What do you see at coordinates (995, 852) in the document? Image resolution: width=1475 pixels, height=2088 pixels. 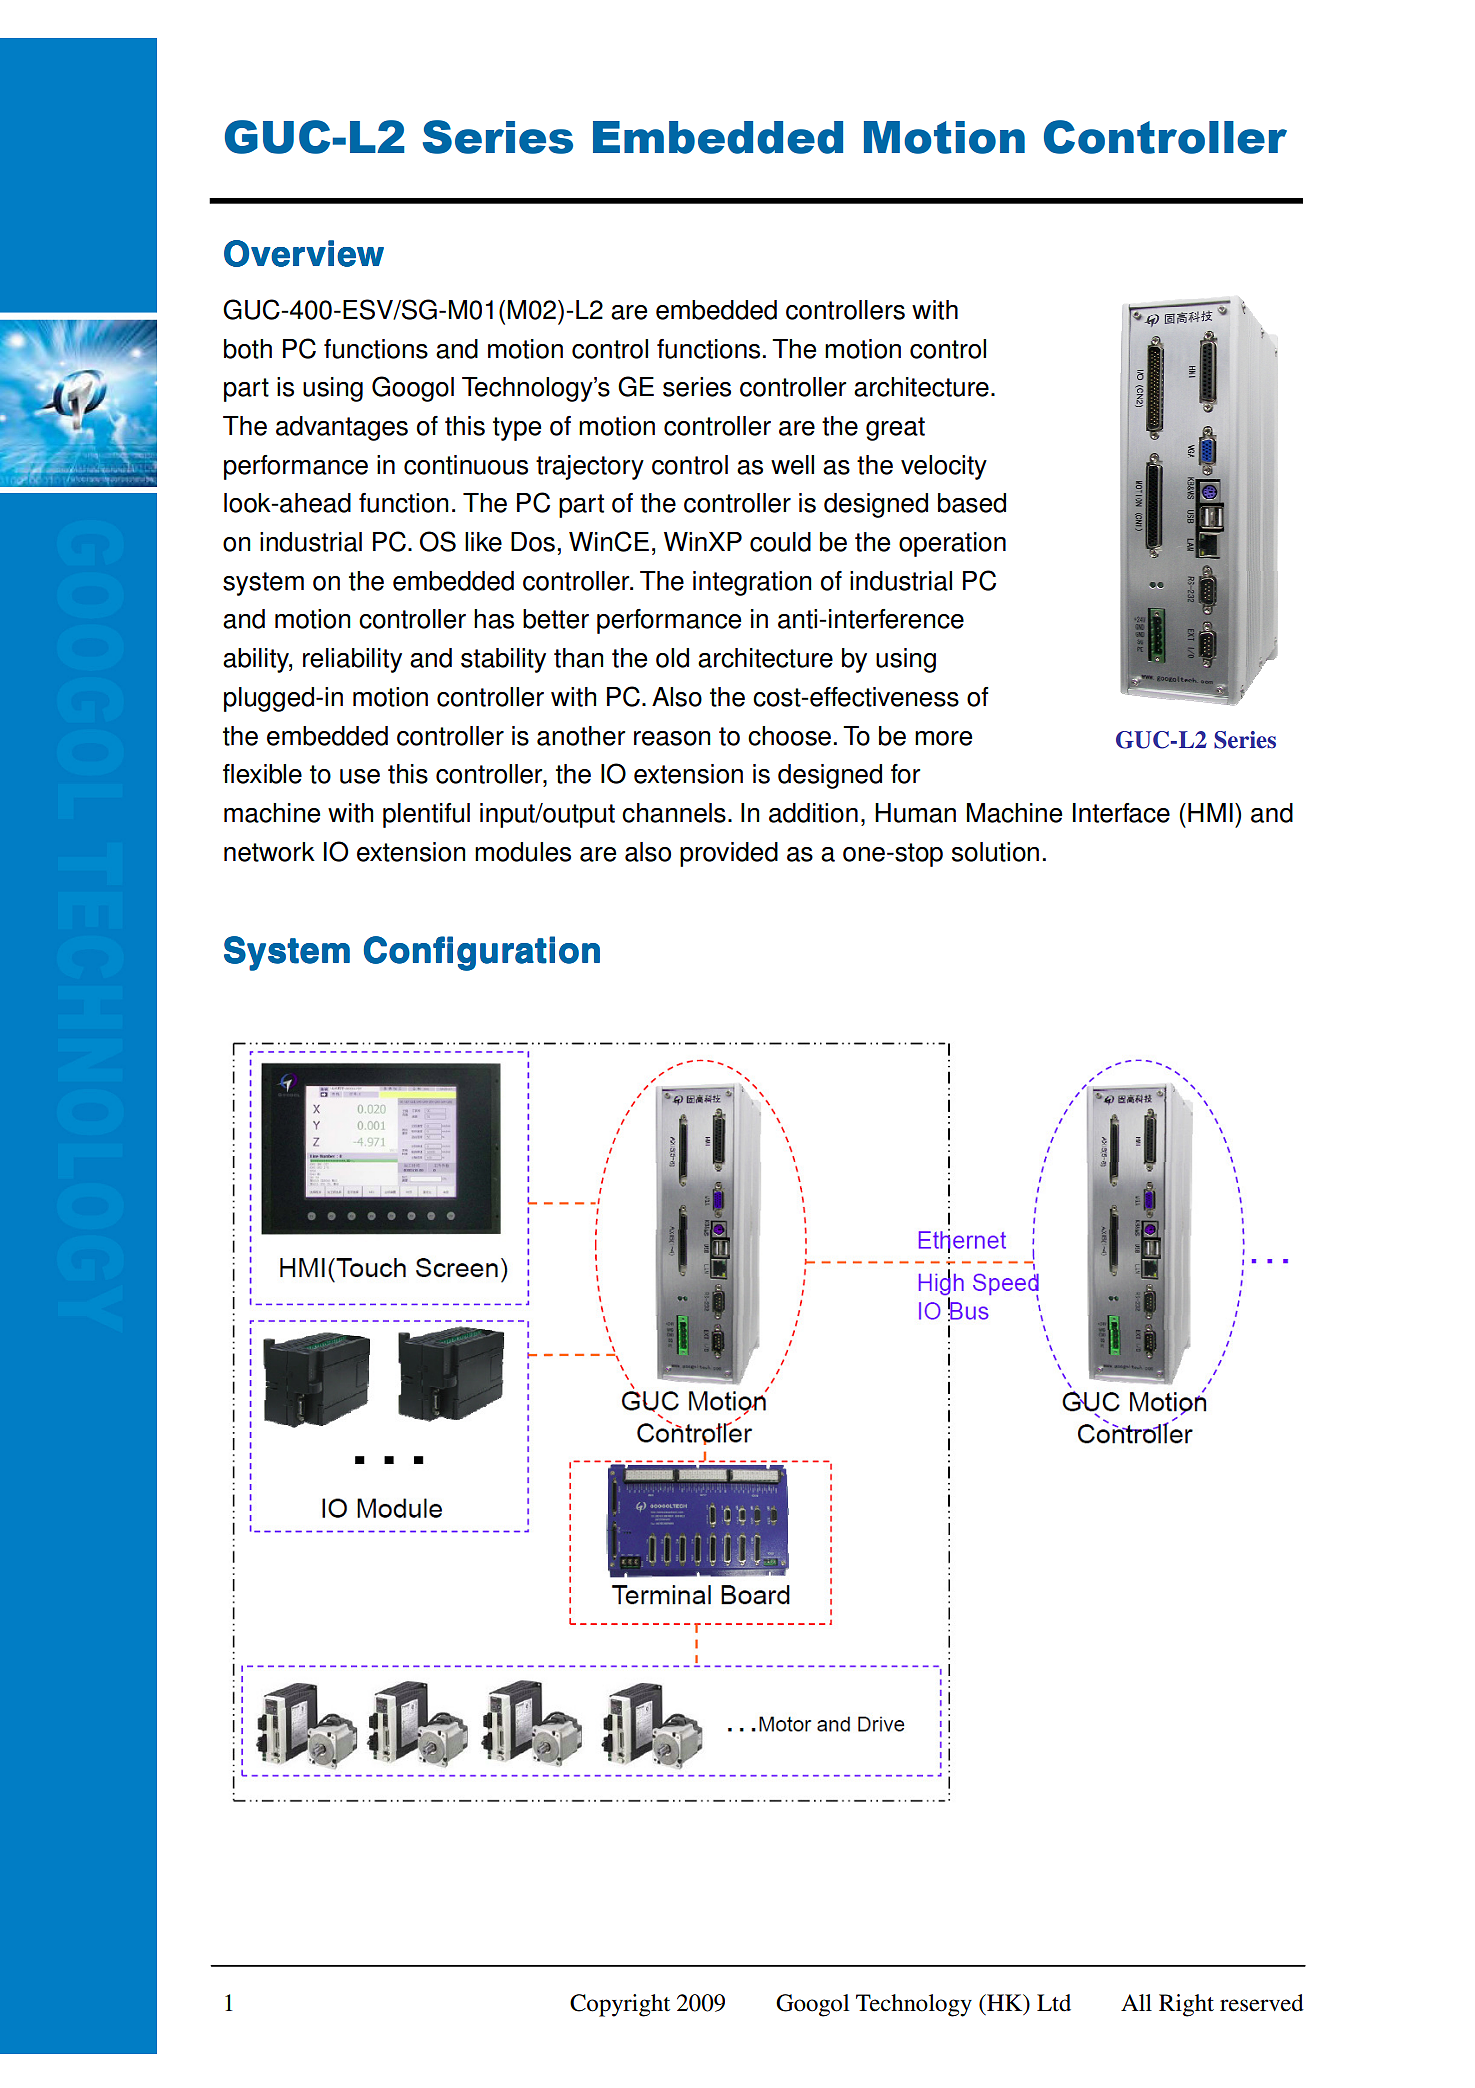 I see `solution` at bounding box center [995, 852].
